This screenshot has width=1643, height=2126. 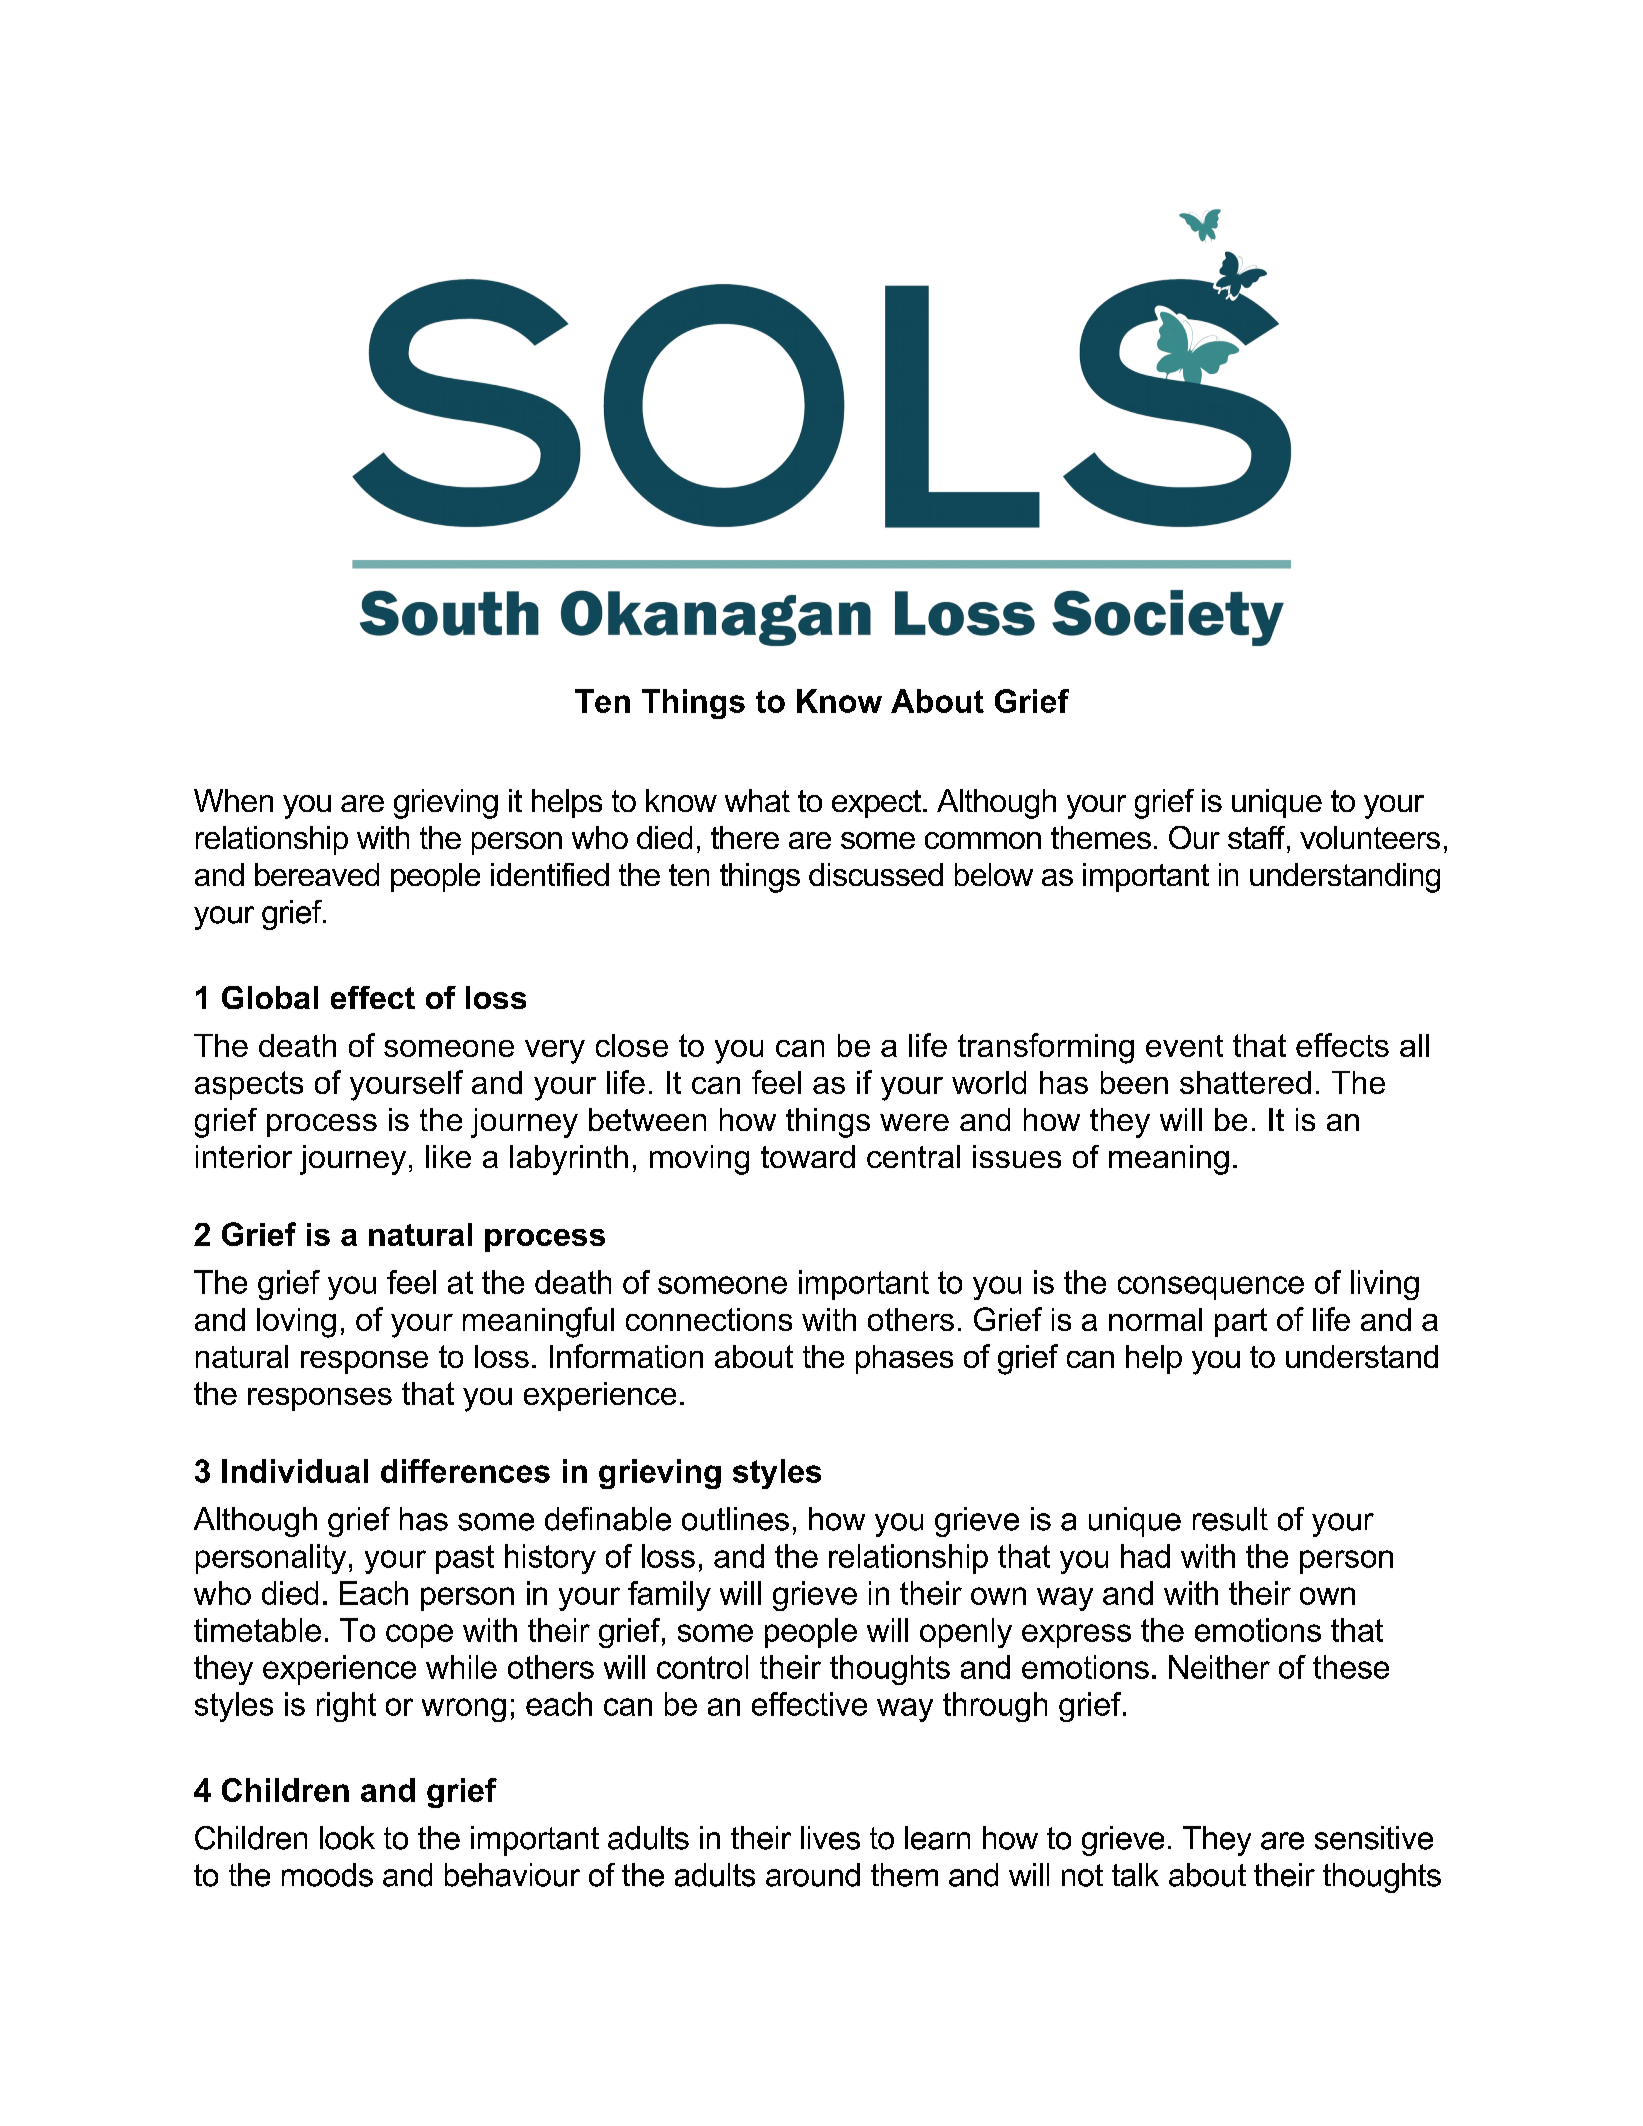 What do you see at coordinates (1230, 1519) in the screenshot?
I see `result` at bounding box center [1230, 1519].
